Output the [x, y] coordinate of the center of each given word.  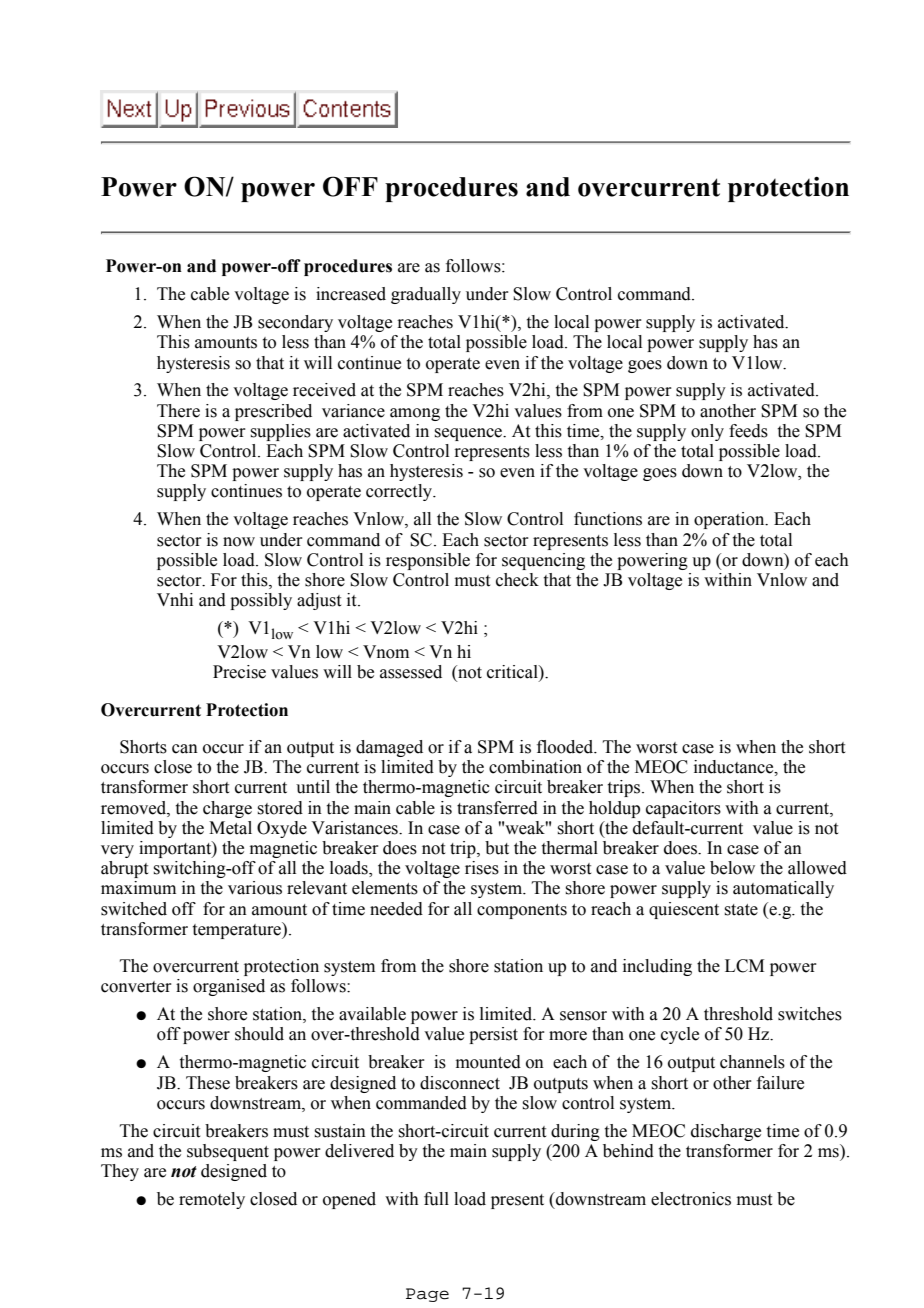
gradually [426, 295]
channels [752, 1062]
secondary [295, 323]
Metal [230, 828]
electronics [691, 1199]
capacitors [683, 809]
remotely [212, 1200]
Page [427, 1295]
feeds [748, 431]
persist [493, 1035]
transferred [497, 808]
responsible [428, 561]
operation [730, 520]
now [239, 542]
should [259, 1034]
